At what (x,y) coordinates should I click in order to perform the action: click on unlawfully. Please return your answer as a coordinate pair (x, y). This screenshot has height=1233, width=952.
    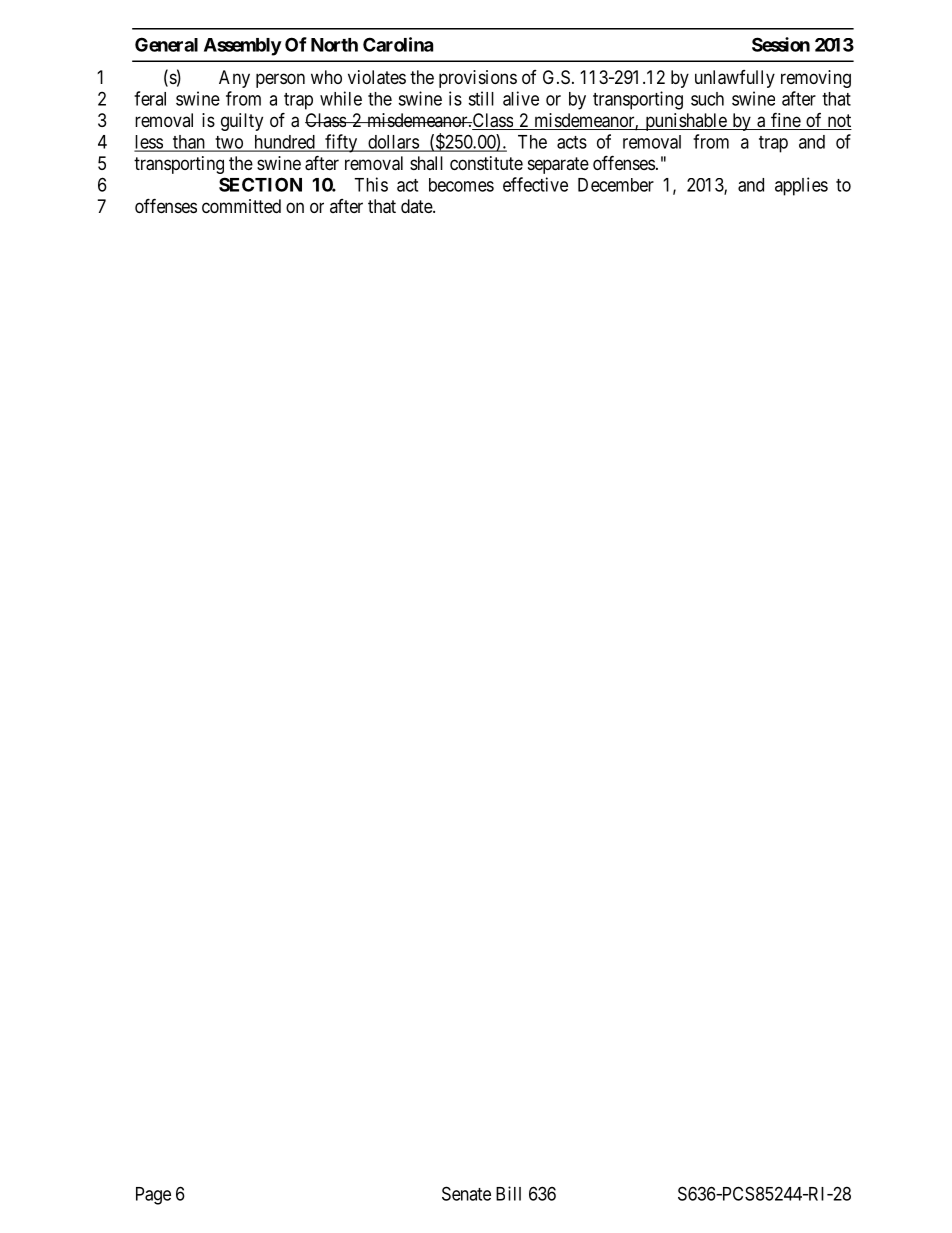
    Looking at the image, I should click on (735, 79).
